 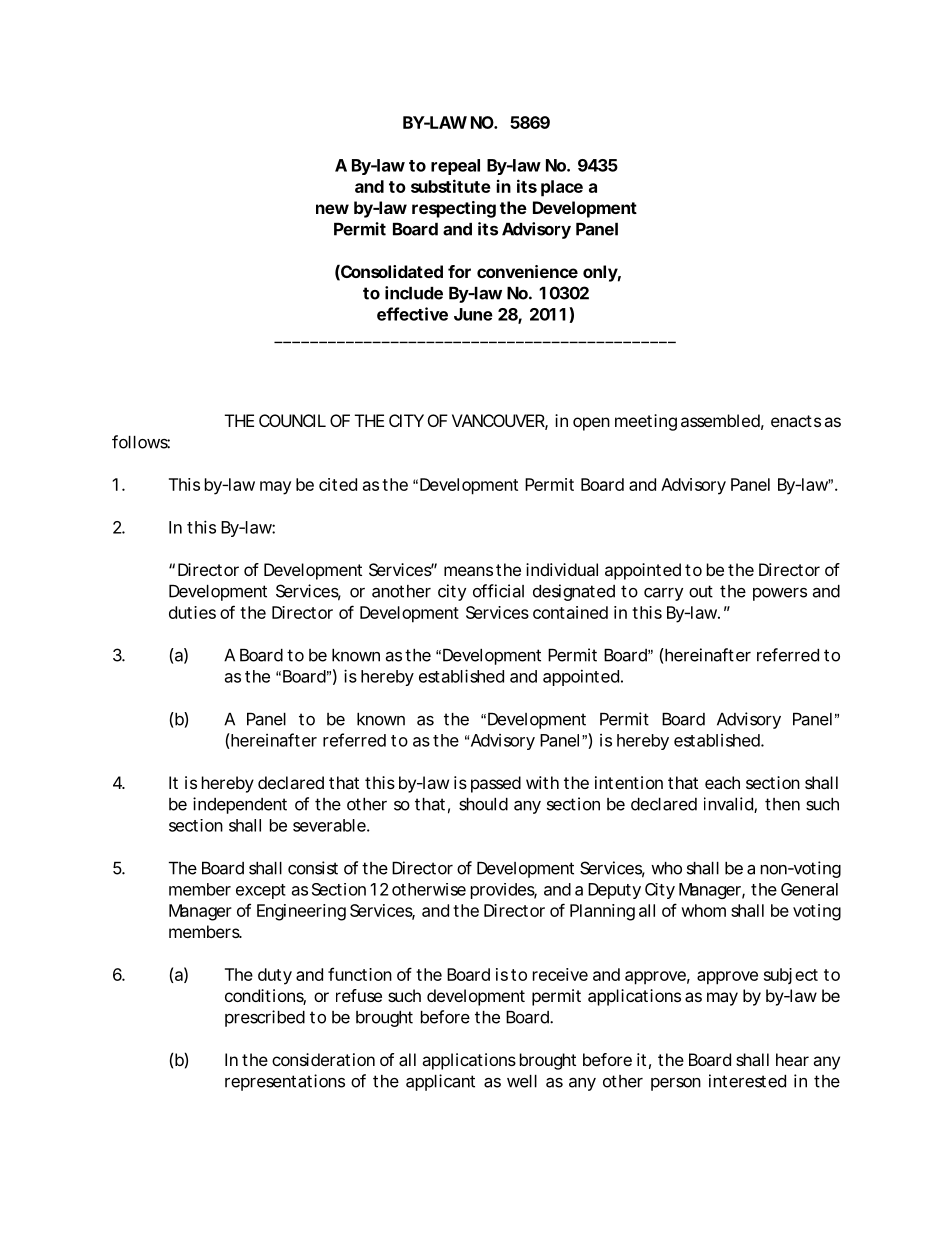 I want to click on June, so click(x=473, y=314).
